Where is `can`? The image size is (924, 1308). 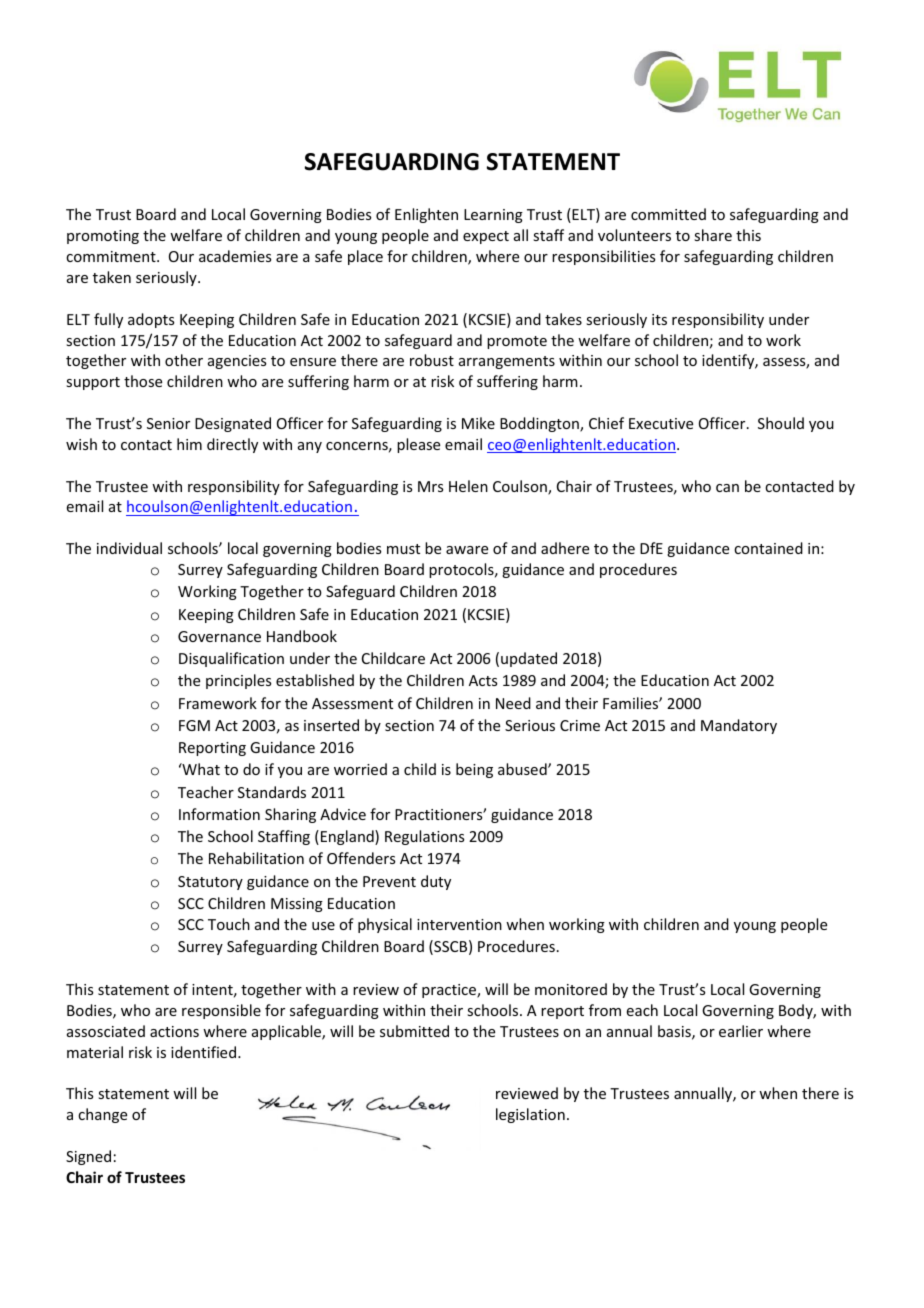 can is located at coordinates (727, 488).
